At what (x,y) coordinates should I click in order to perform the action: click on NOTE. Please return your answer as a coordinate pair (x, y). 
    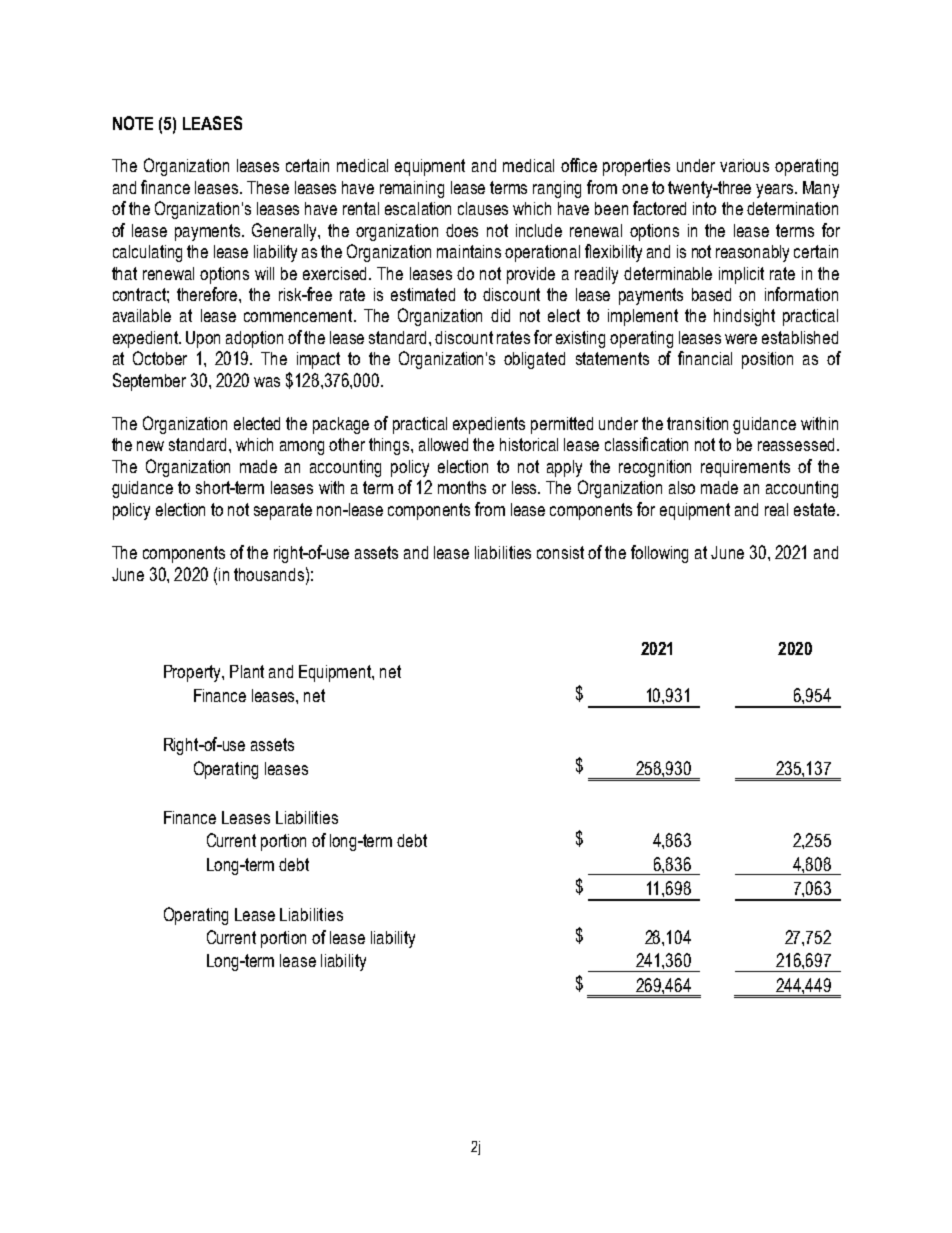
    Looking at the image, I should click on (133, 123).
